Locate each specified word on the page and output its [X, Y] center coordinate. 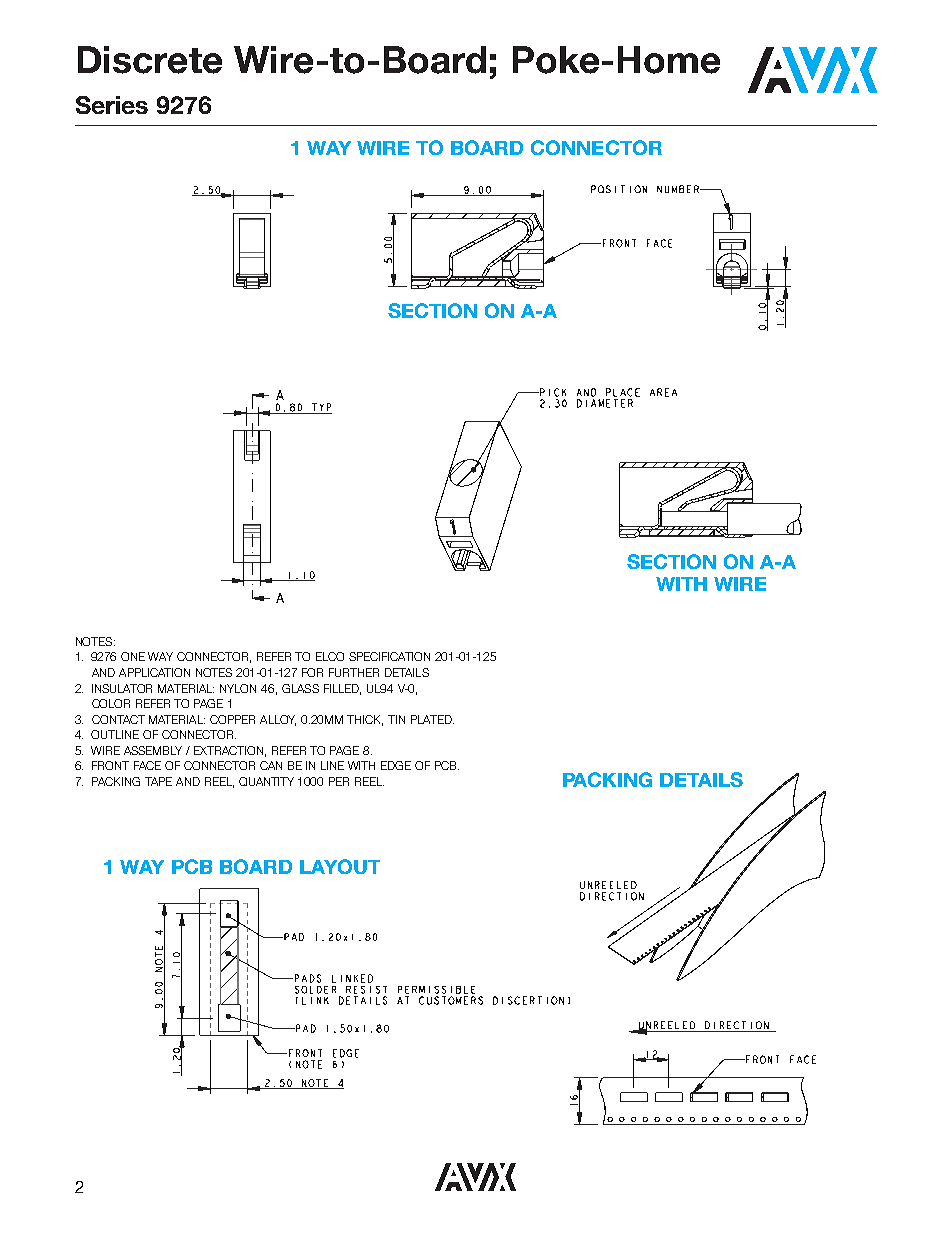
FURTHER [354, 672]
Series [112, 105]
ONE [133, 656]
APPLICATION [154, 672]
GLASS [300, 688]
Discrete [150, 60]
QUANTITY [266, 781]
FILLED [342, 689]
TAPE [158, 781]
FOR [312, 672]
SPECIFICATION [389, 656]
